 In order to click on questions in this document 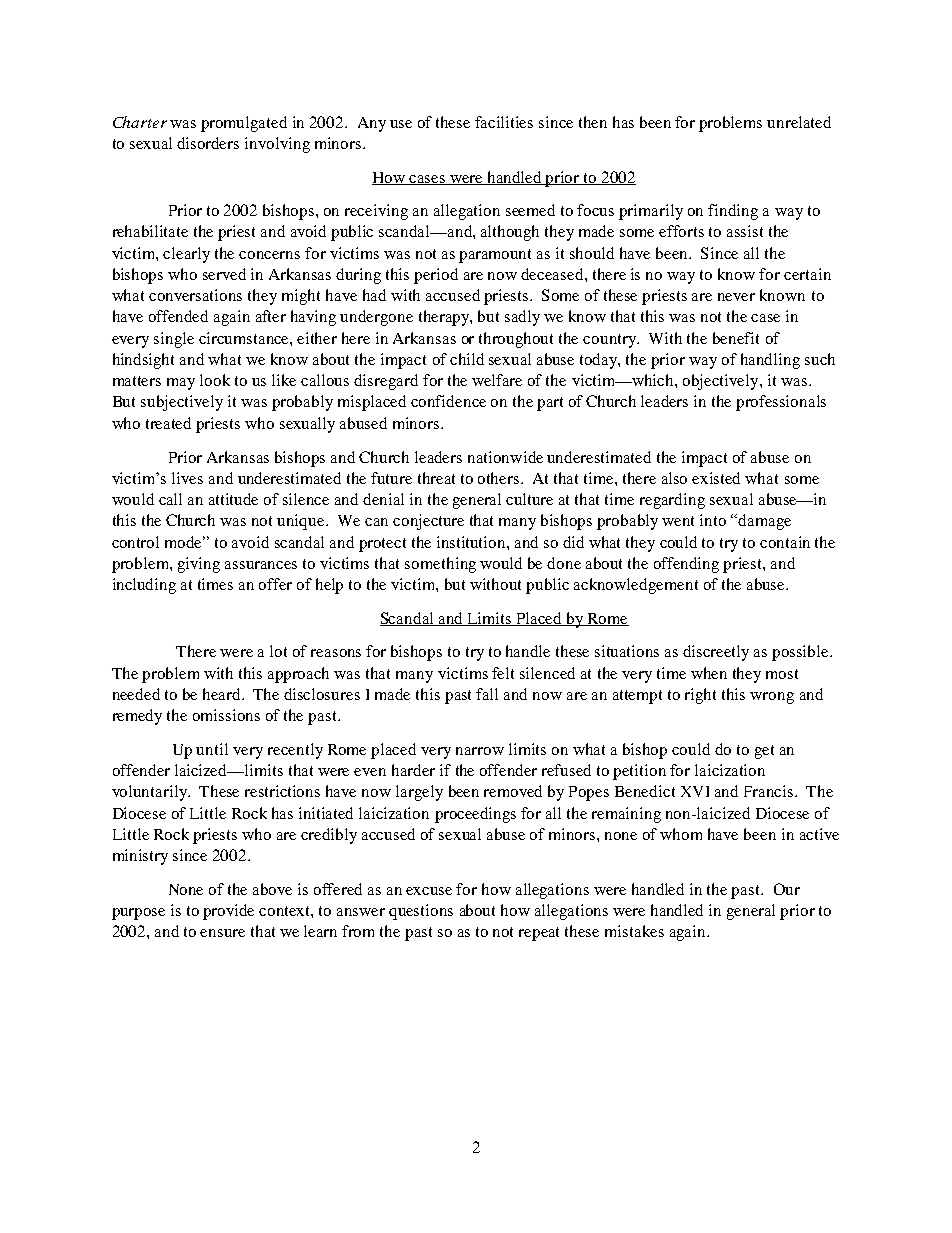, I will do `click(421, 912)`.
